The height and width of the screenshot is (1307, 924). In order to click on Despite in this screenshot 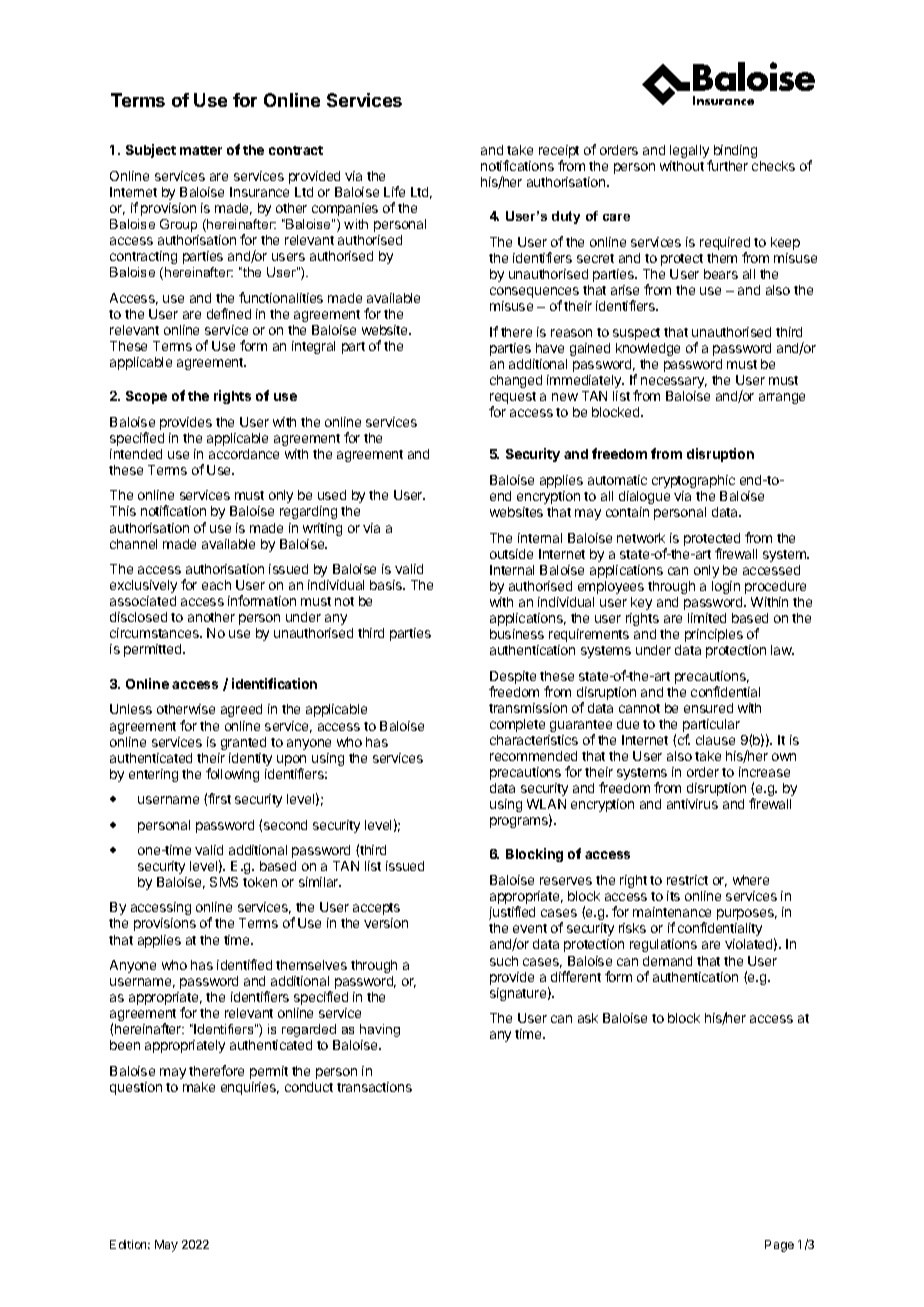, I will do `click(513, 677)`.
